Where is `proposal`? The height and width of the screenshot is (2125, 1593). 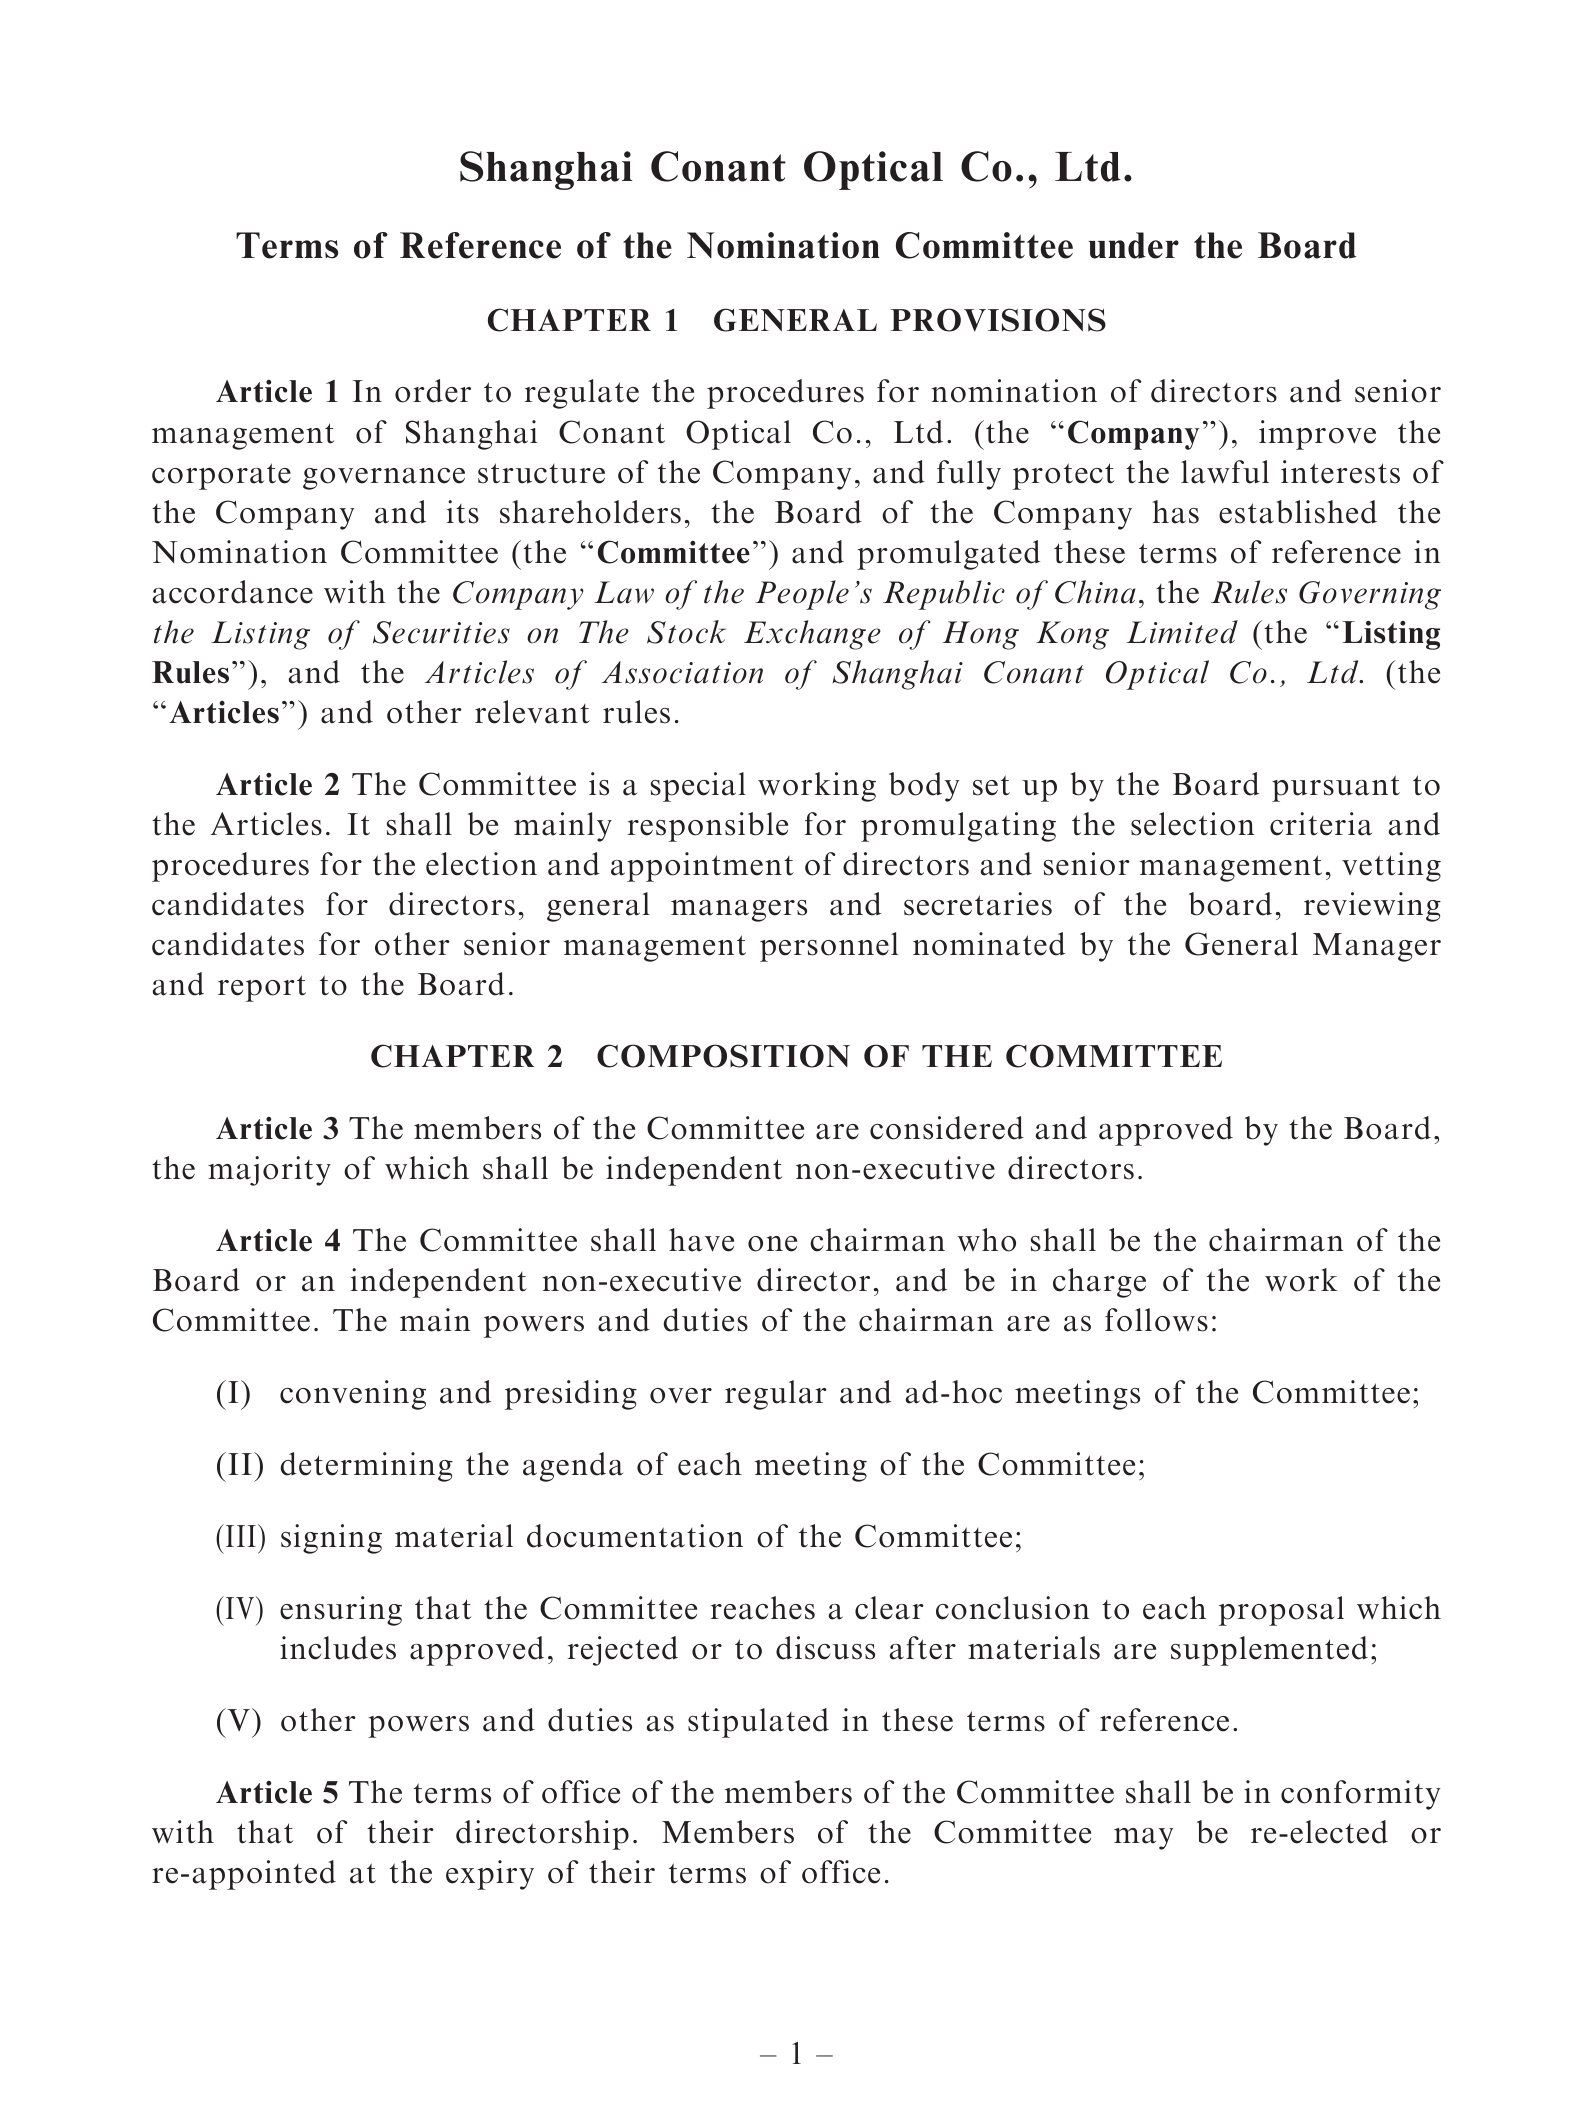
proposal is located at coordinates (1281, 1611).
